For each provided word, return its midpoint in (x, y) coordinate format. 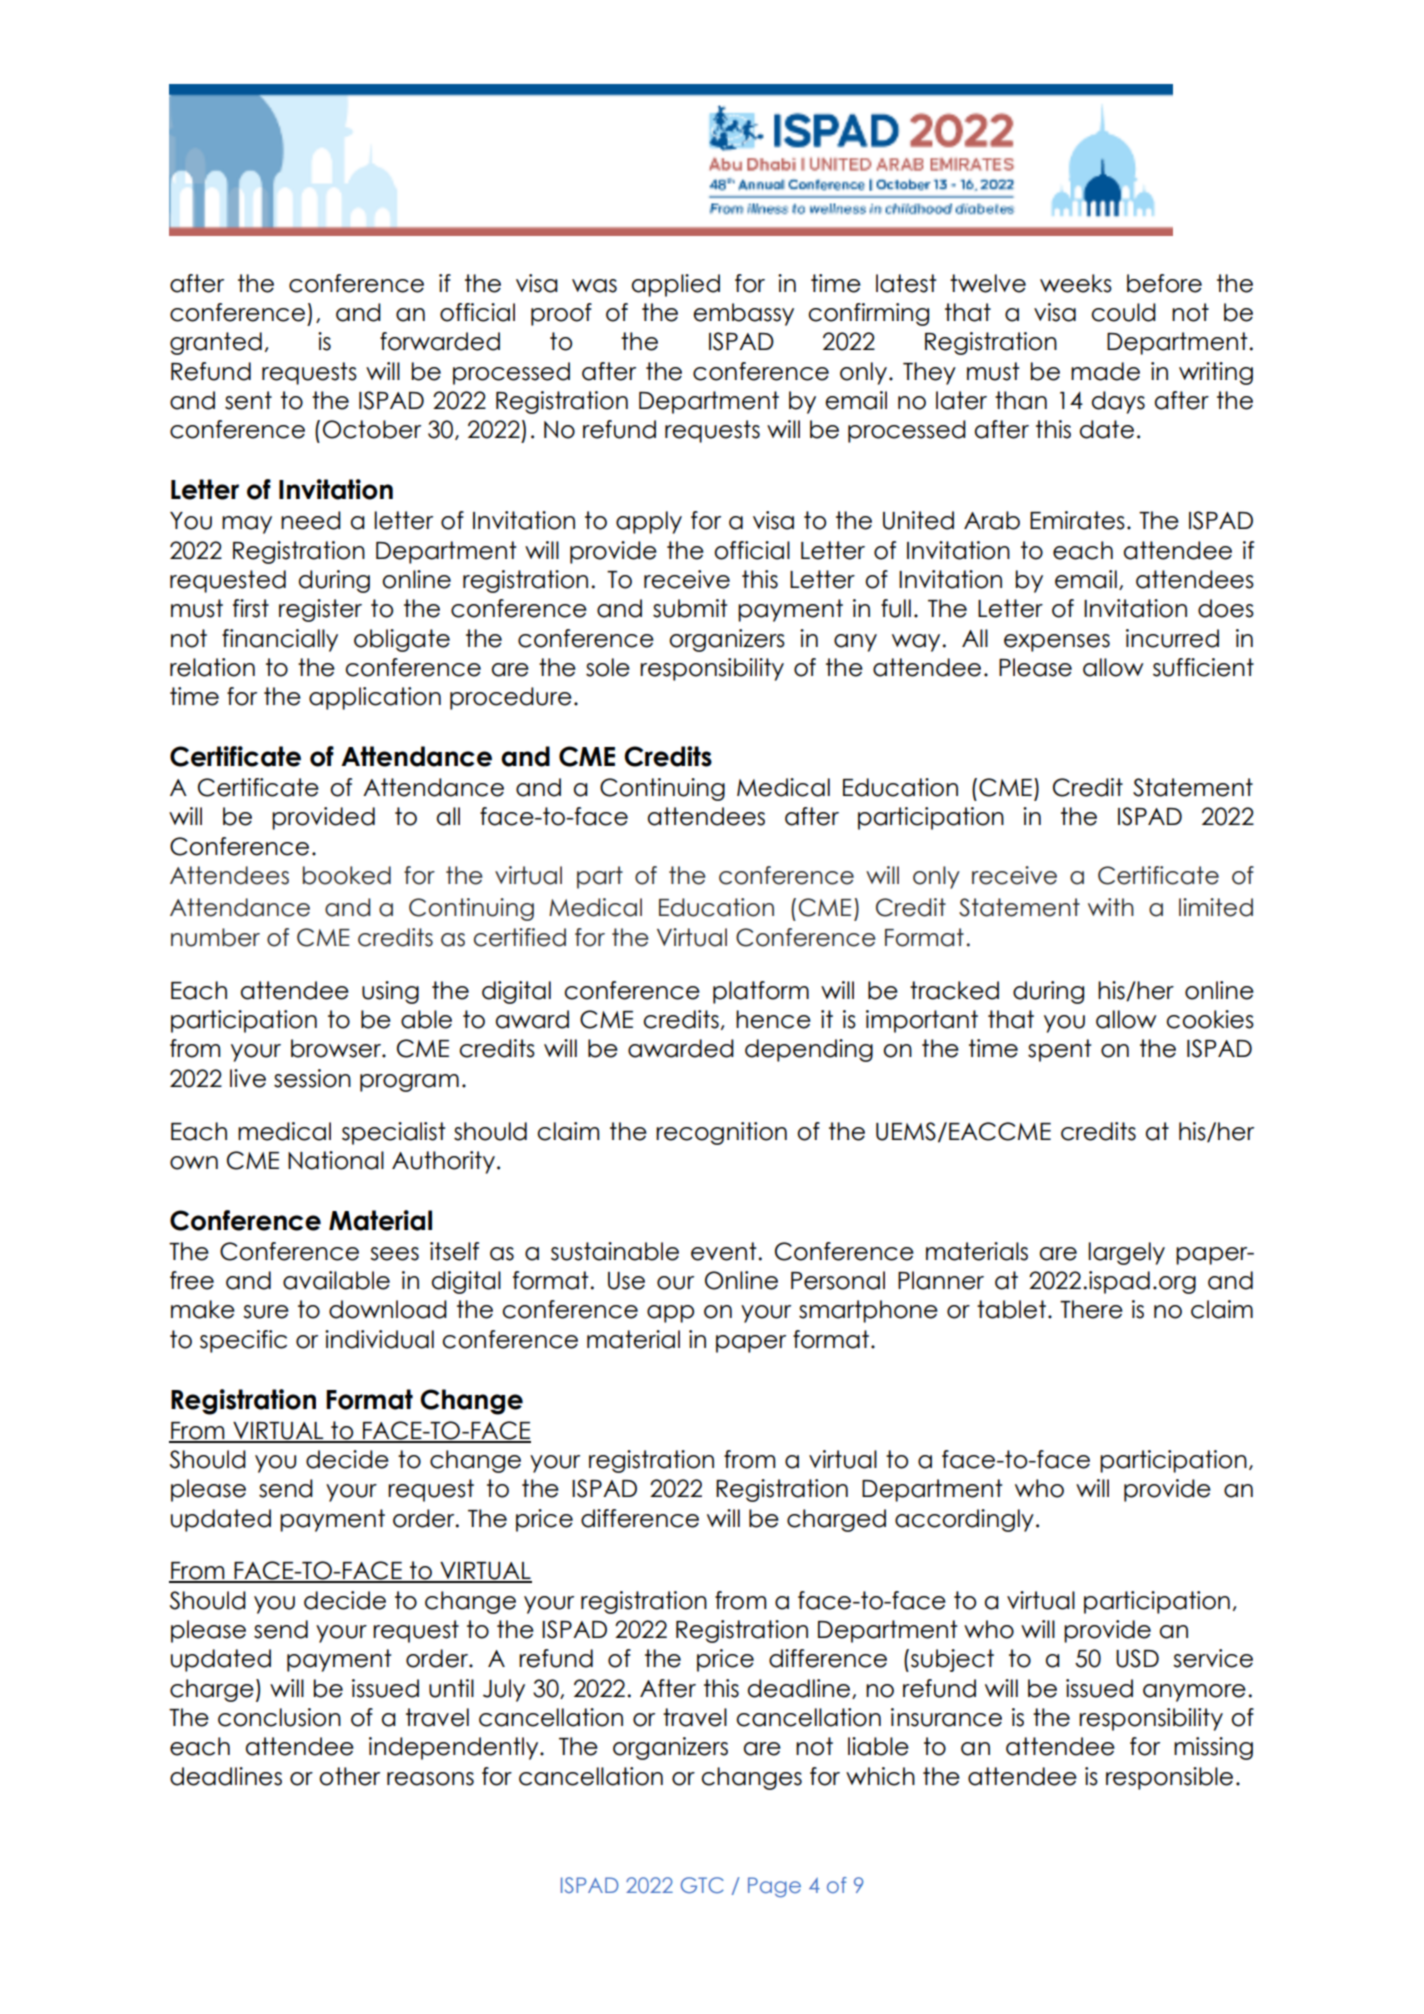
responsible (1169, 1778)
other (349, 1776)
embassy (743, 314)
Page (774, 1887)
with (1111, 907)
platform (761, 992)
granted (216, 343)
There (1091, 1309)
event (725, 1251)
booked (347, 875)
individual (379, 1339)
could (1123, 312)
